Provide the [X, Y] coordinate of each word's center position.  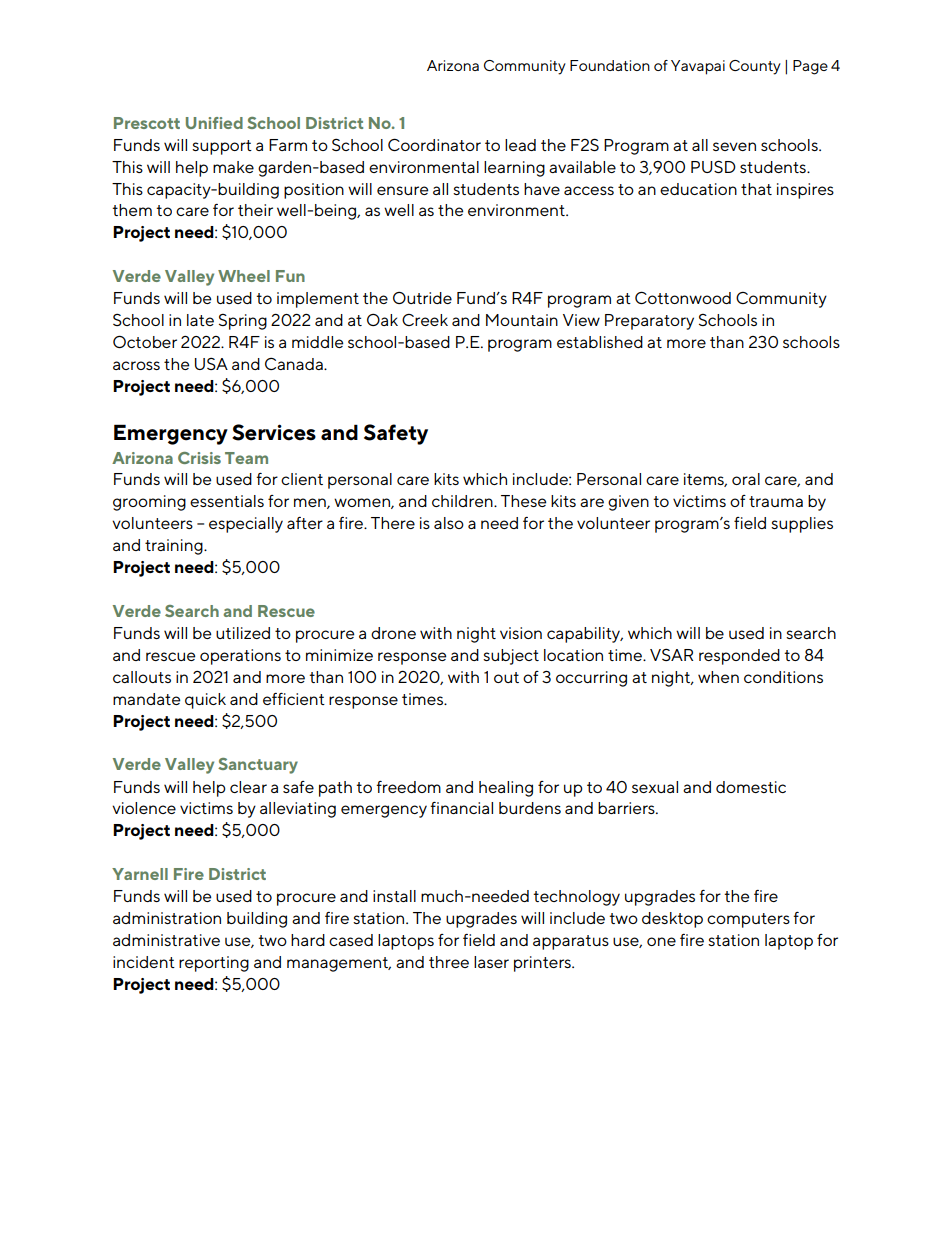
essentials [227, 501]
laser [491, 962]
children [463, 501]
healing [506, 789]
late [200, 320]
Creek [425, 320]
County [755, 67]
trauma [776, 501]
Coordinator [434, 144]
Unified [214, 123]
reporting [214, 964]
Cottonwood [683, 297]
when [718, 677]
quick [205, 701]
